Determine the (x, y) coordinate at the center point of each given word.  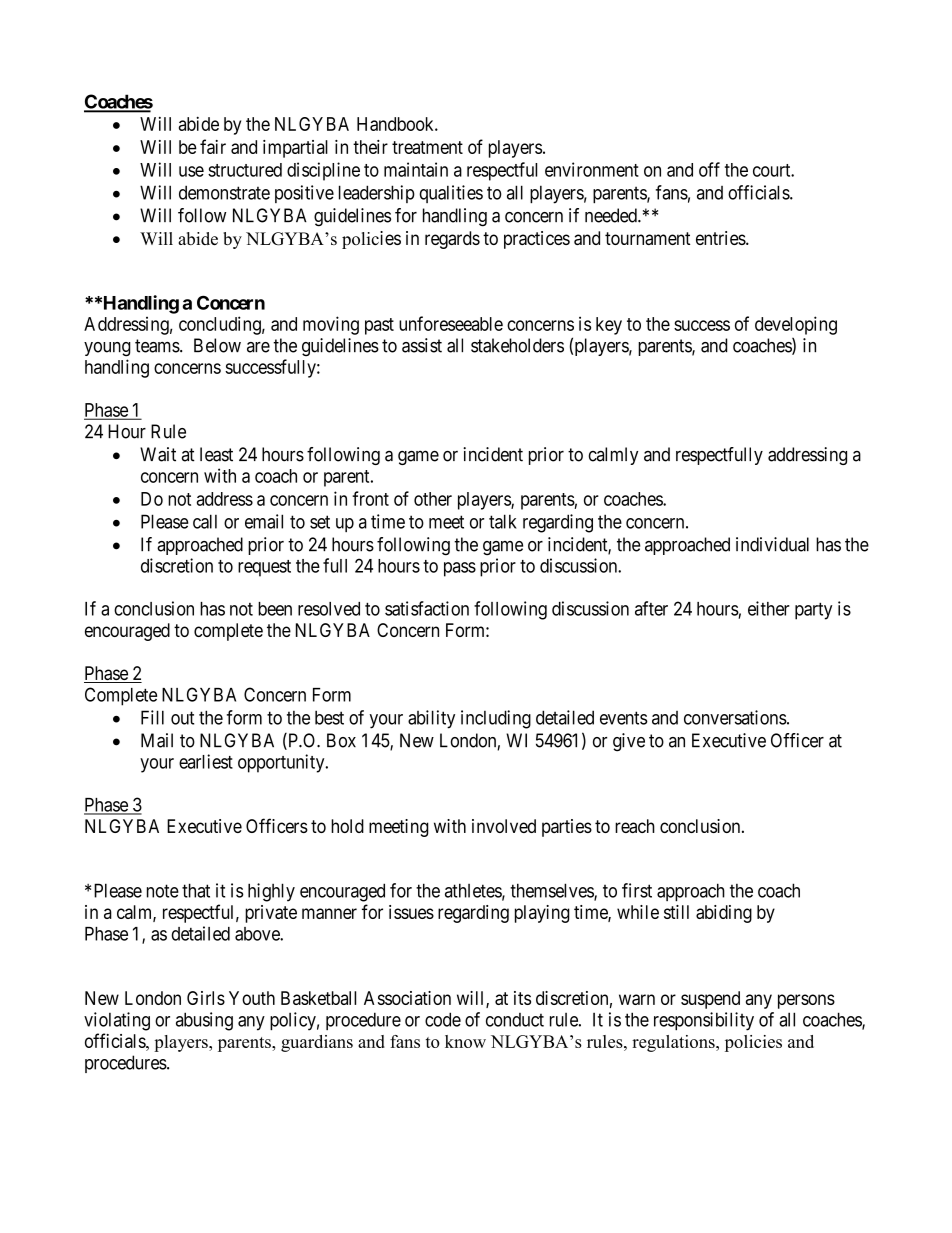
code (443, 1019)
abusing (204, 1021)
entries (721, 238)
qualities (451, 194)
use (191, 171)
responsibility (704, 1021)
